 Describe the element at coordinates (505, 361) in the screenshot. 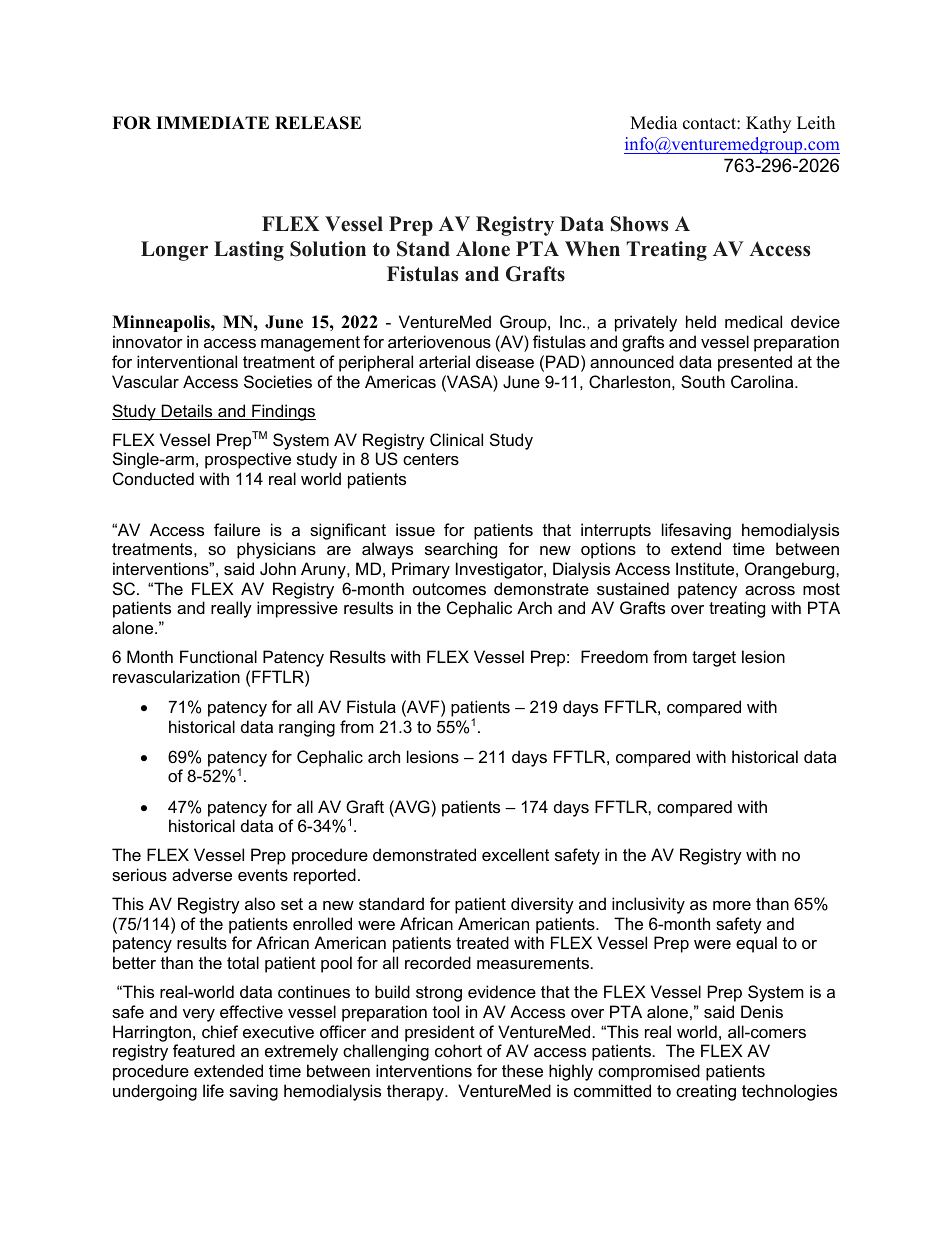

I see `disease` at that location.
